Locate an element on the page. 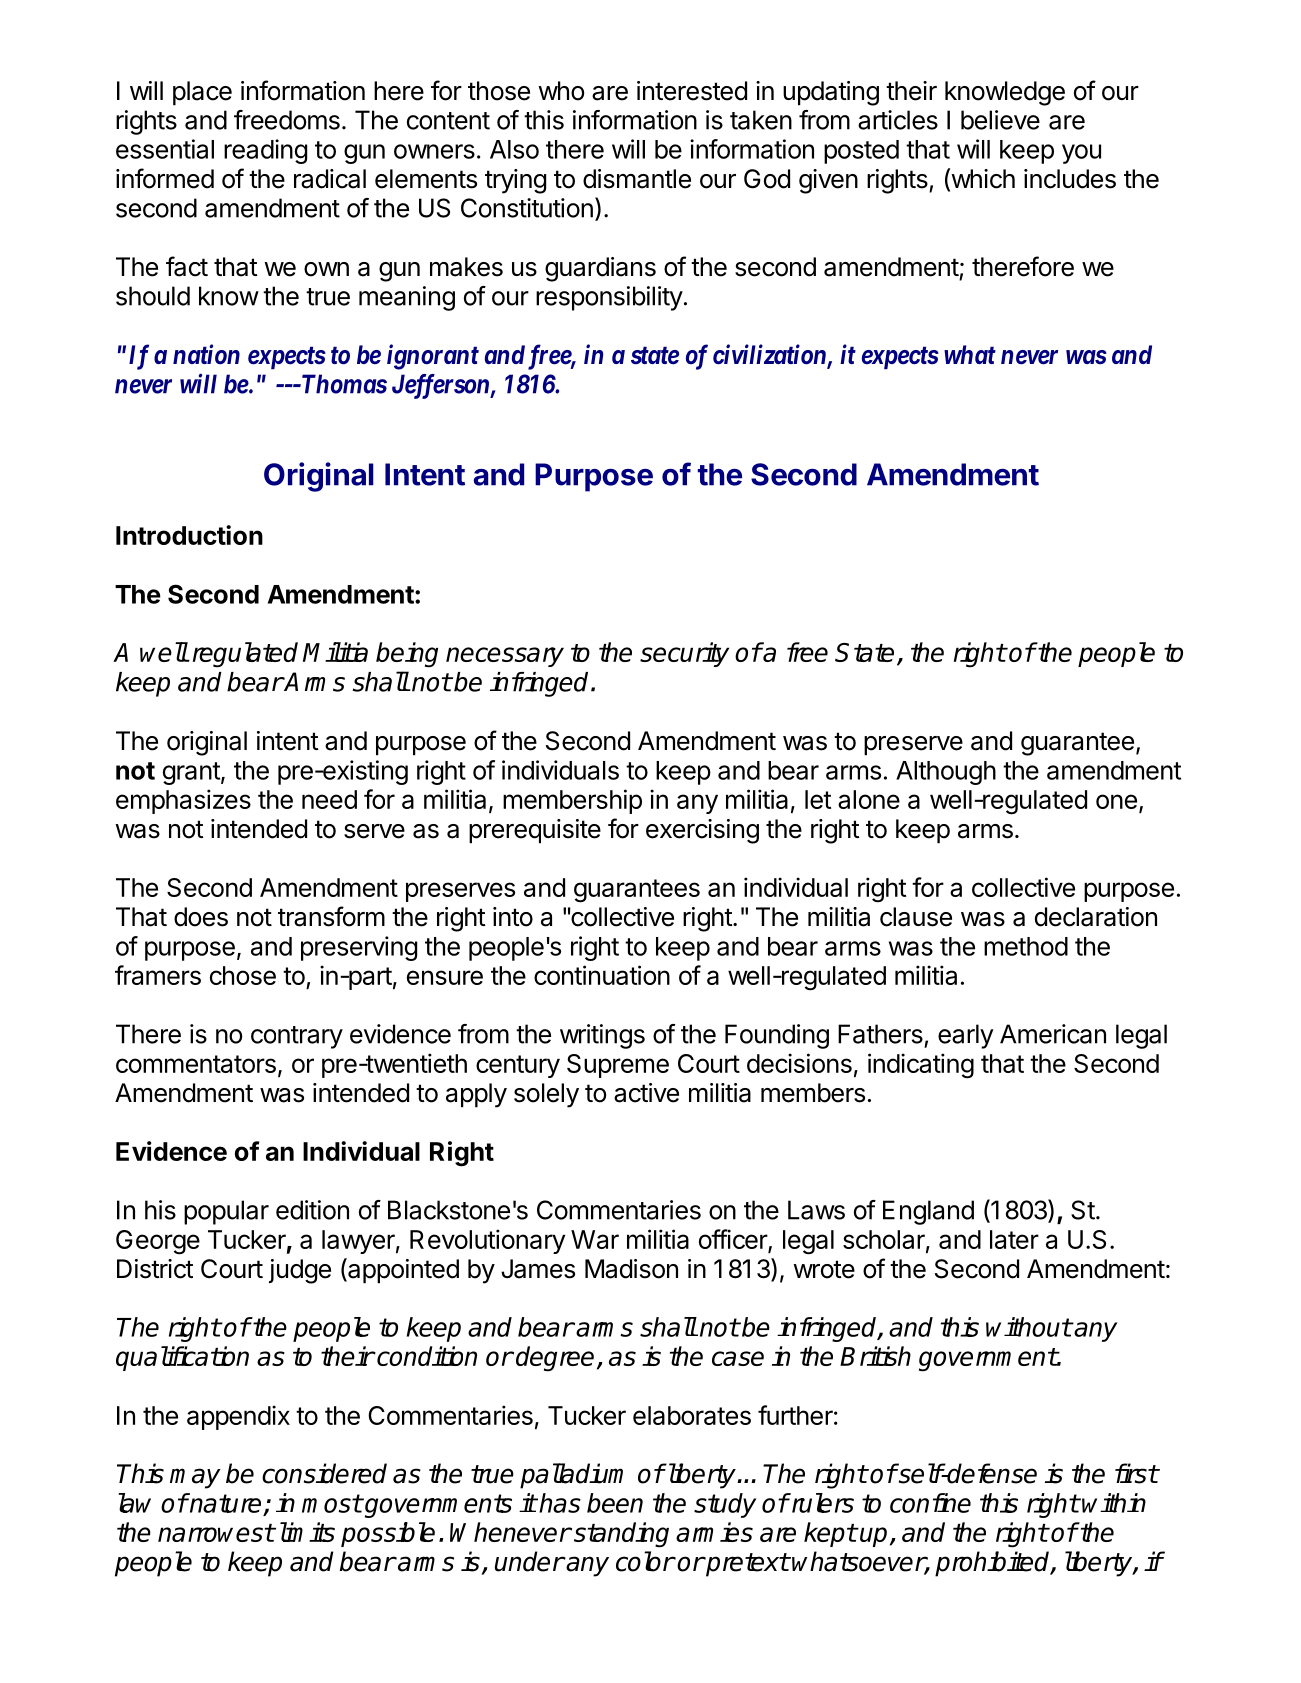  limits is located at coordinates (307, 1532).
